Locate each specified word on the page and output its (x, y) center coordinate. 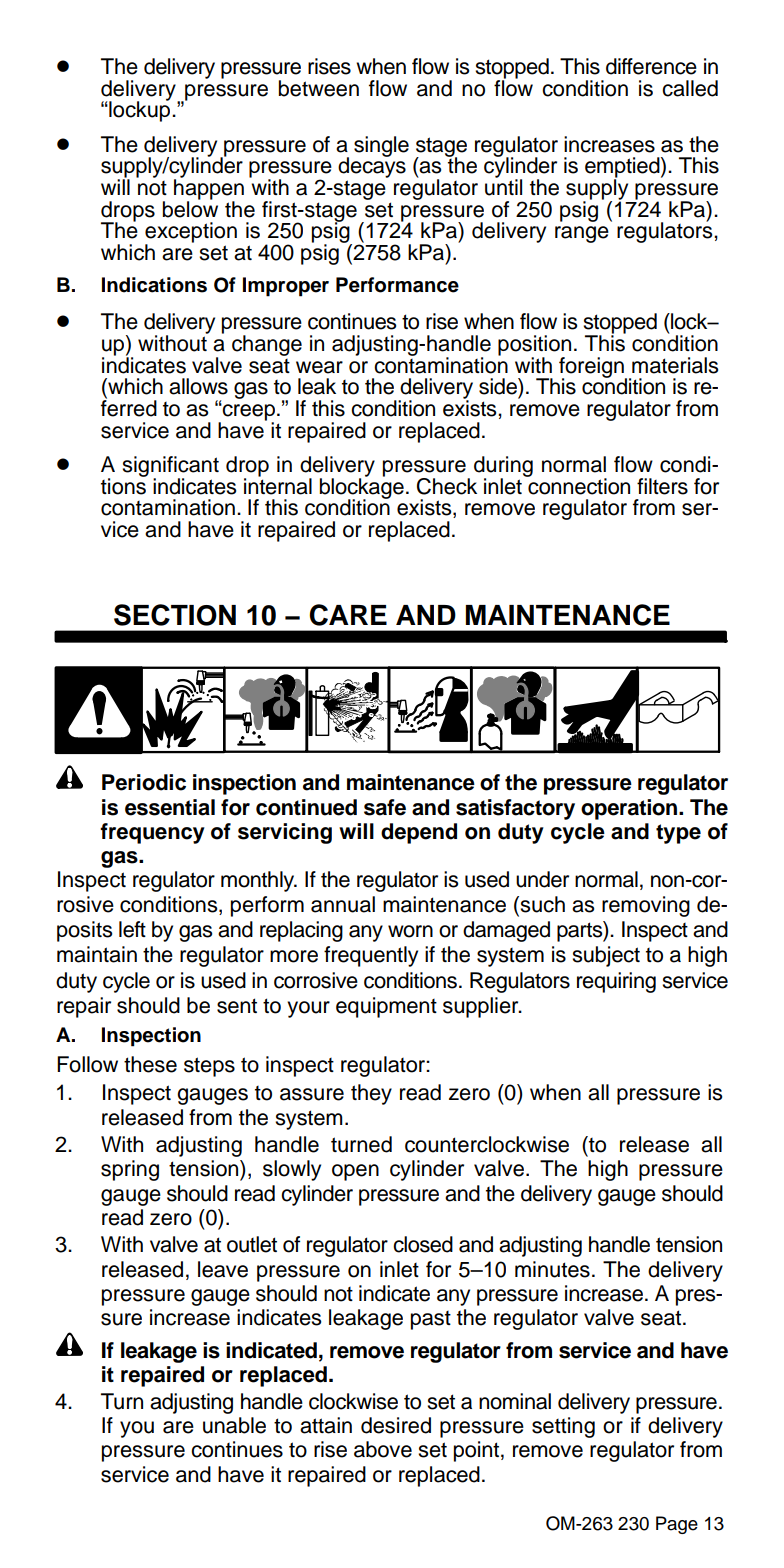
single (381, 146)
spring (130, 1170)
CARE (348, 615)
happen (209, 189)
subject (606, 956)
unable (234, 1425)
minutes (552, 1269)
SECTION (175, 615)
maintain (97, 954)
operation (630, 809)
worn (410, 931)
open (355, 1172)
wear (319, 367)
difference (651, 66)
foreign (592, 368)
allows (198, 386)
